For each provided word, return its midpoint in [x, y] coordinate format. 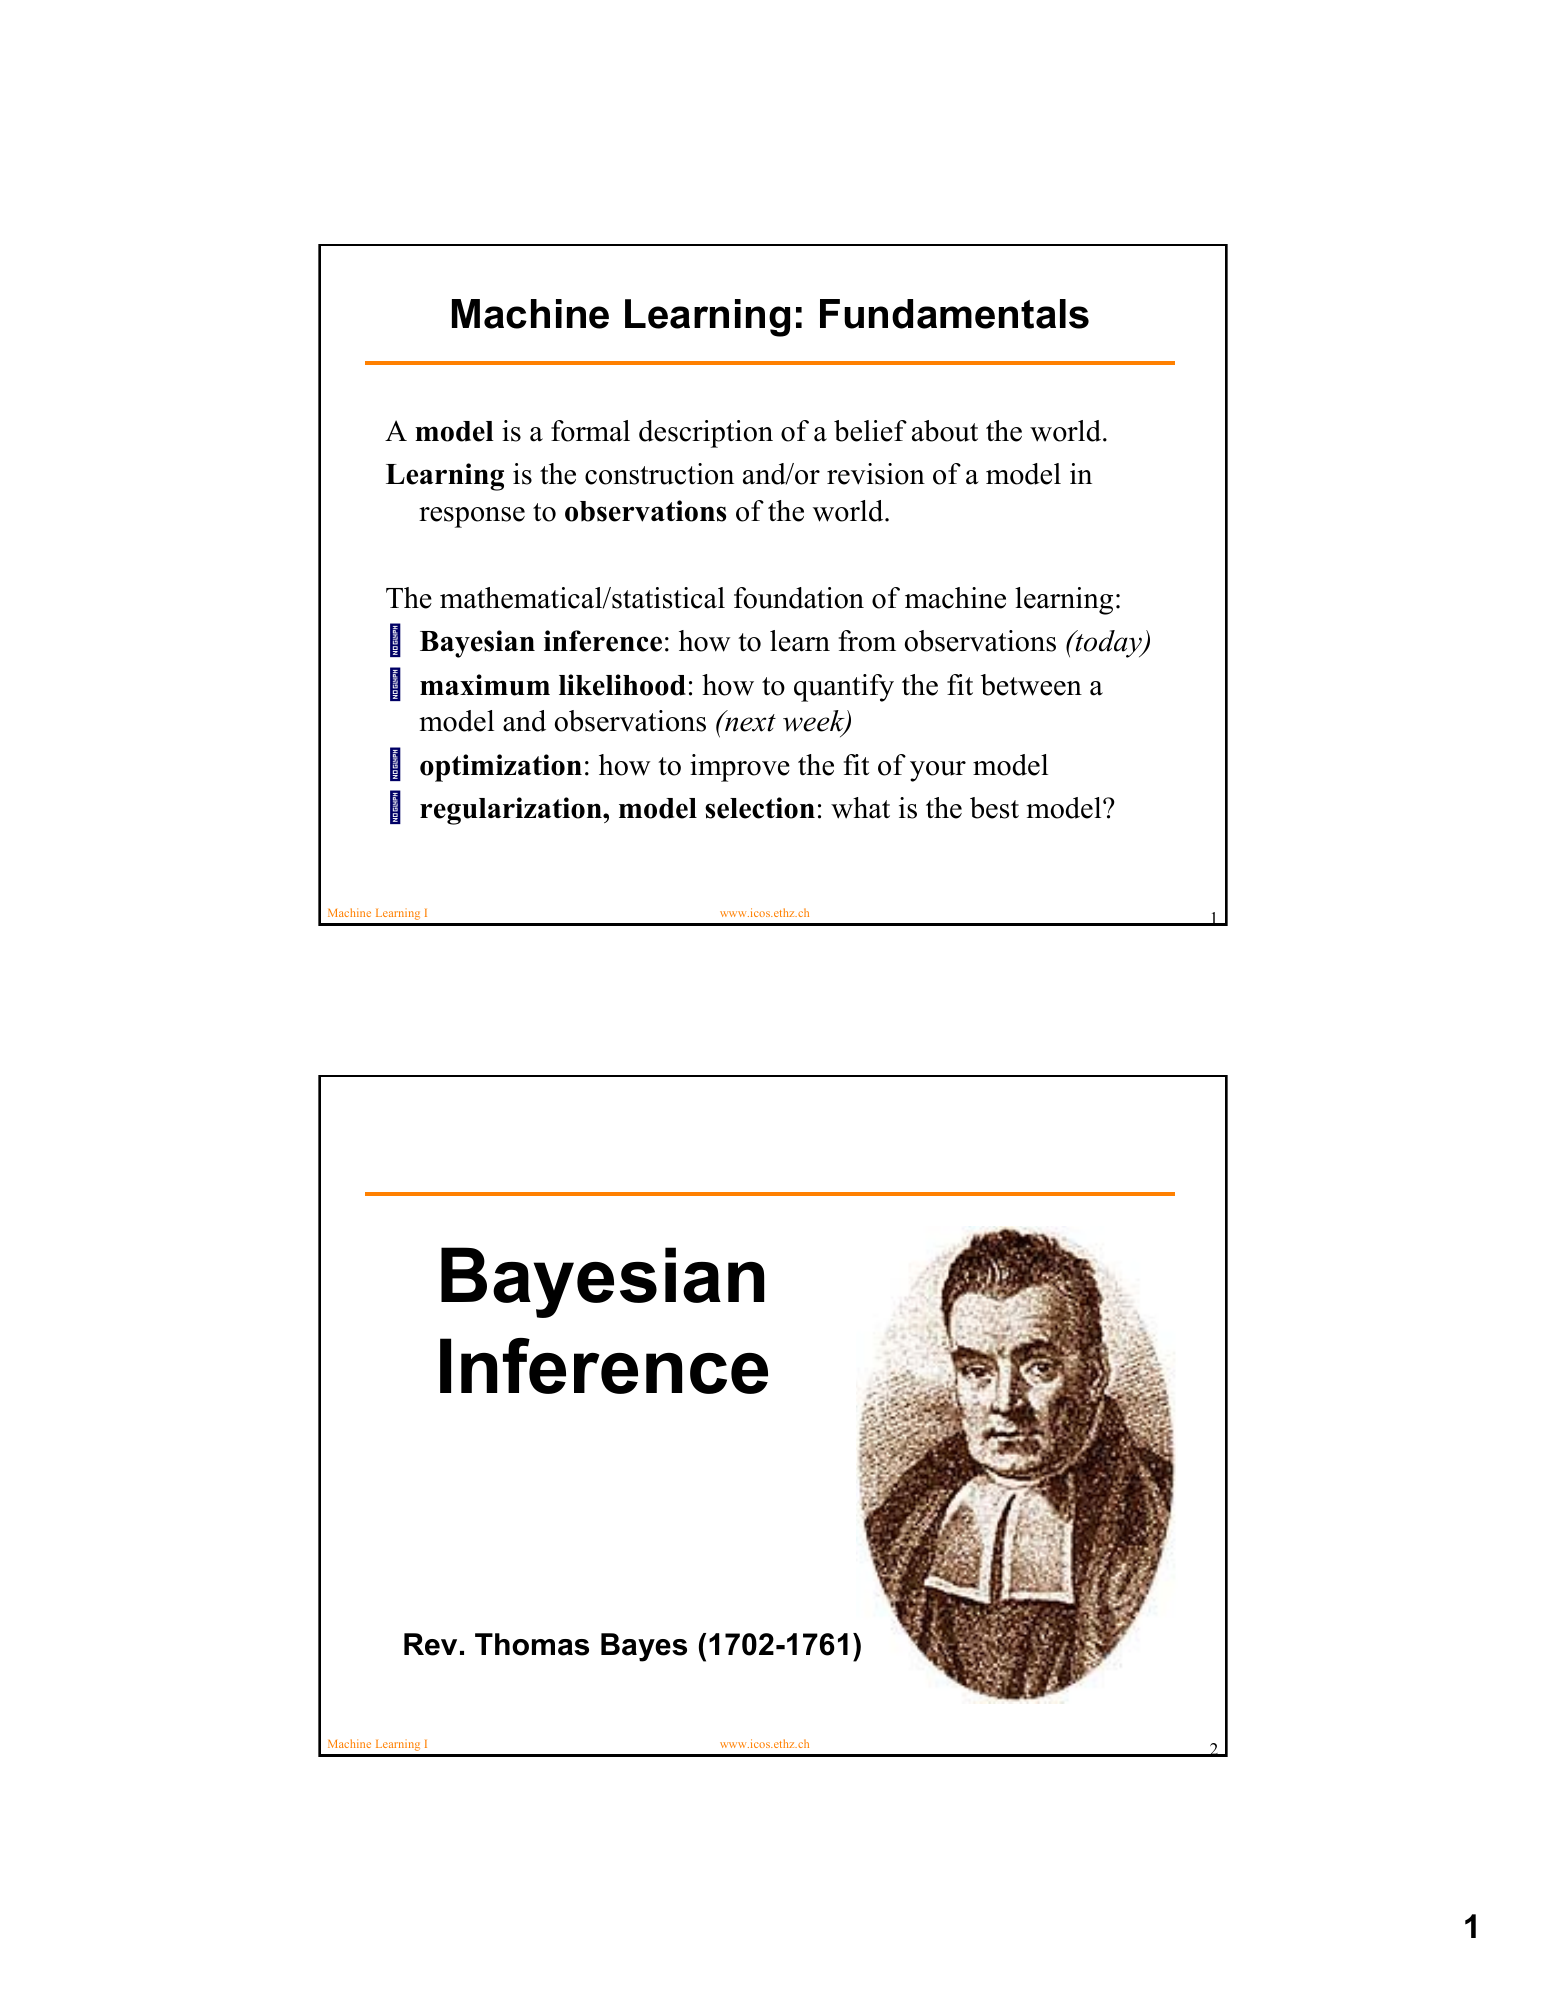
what [860, 808]
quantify [844, 688]
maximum [485, 685]
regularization [512, 811]
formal [590, 431]
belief [870, 431]
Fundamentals [954, 314]
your [938, 771]
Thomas [532, 1644]
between [1031, 685]
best [994, 808]
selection [760, 808]
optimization [501, 768]
